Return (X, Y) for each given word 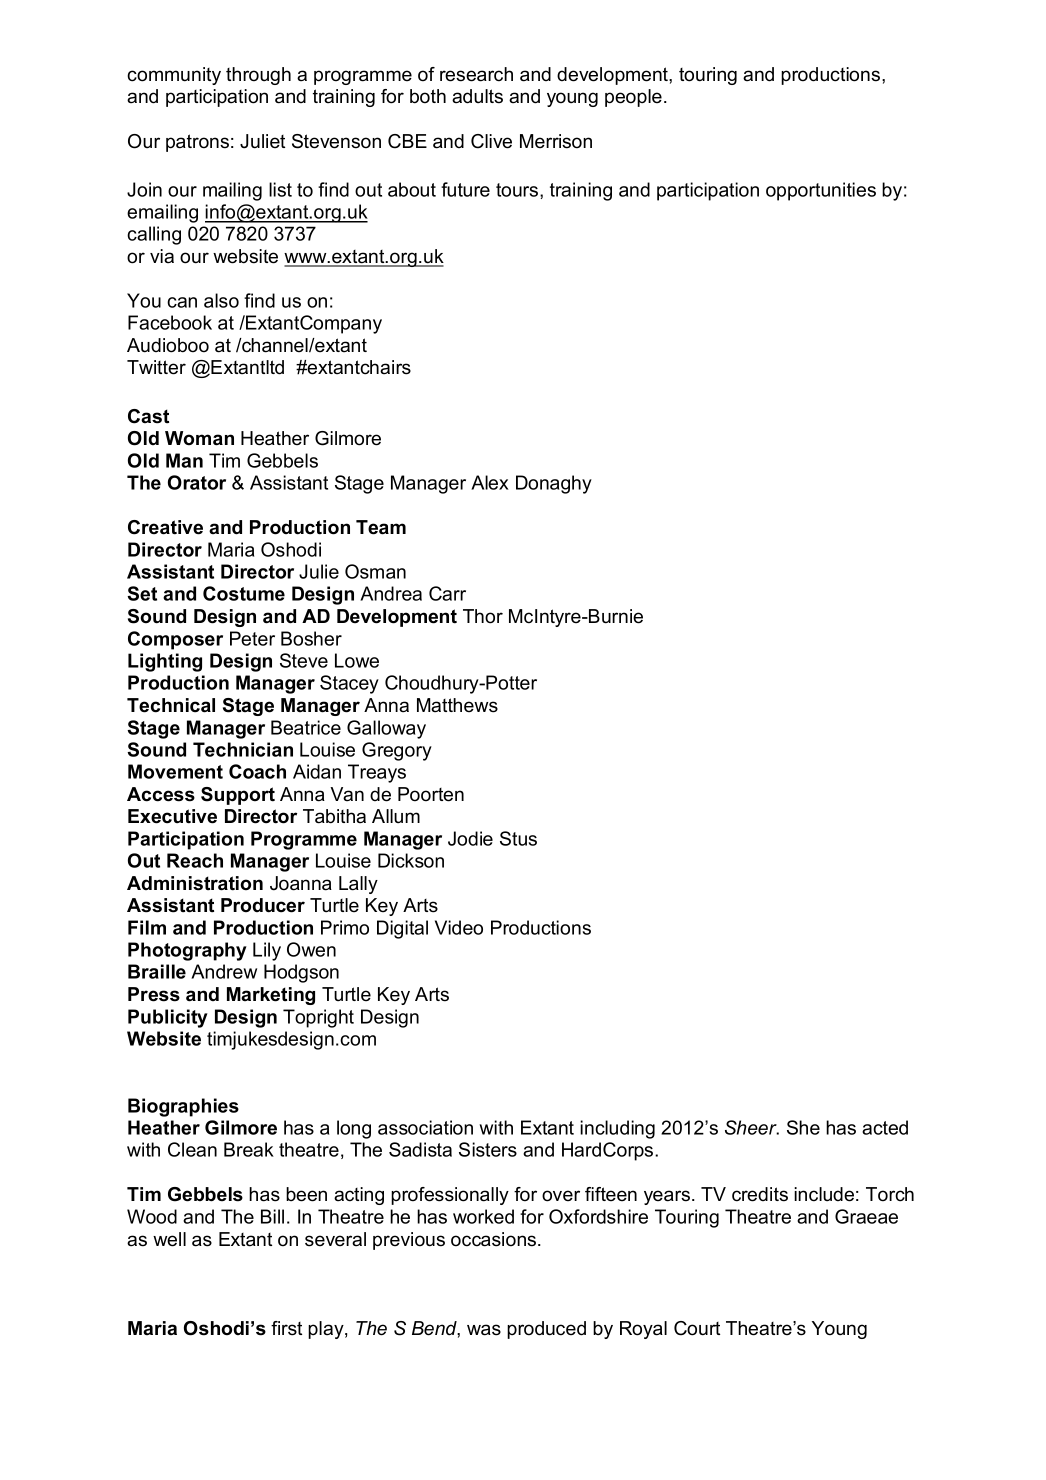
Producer (263, 905)
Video (459, 927)
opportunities (821, 191)
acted (885, 1127)
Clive (491, 141)
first (286, 1328)
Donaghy (554, 484)
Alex (490, 482)
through (258, 76)
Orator (197, 482)
